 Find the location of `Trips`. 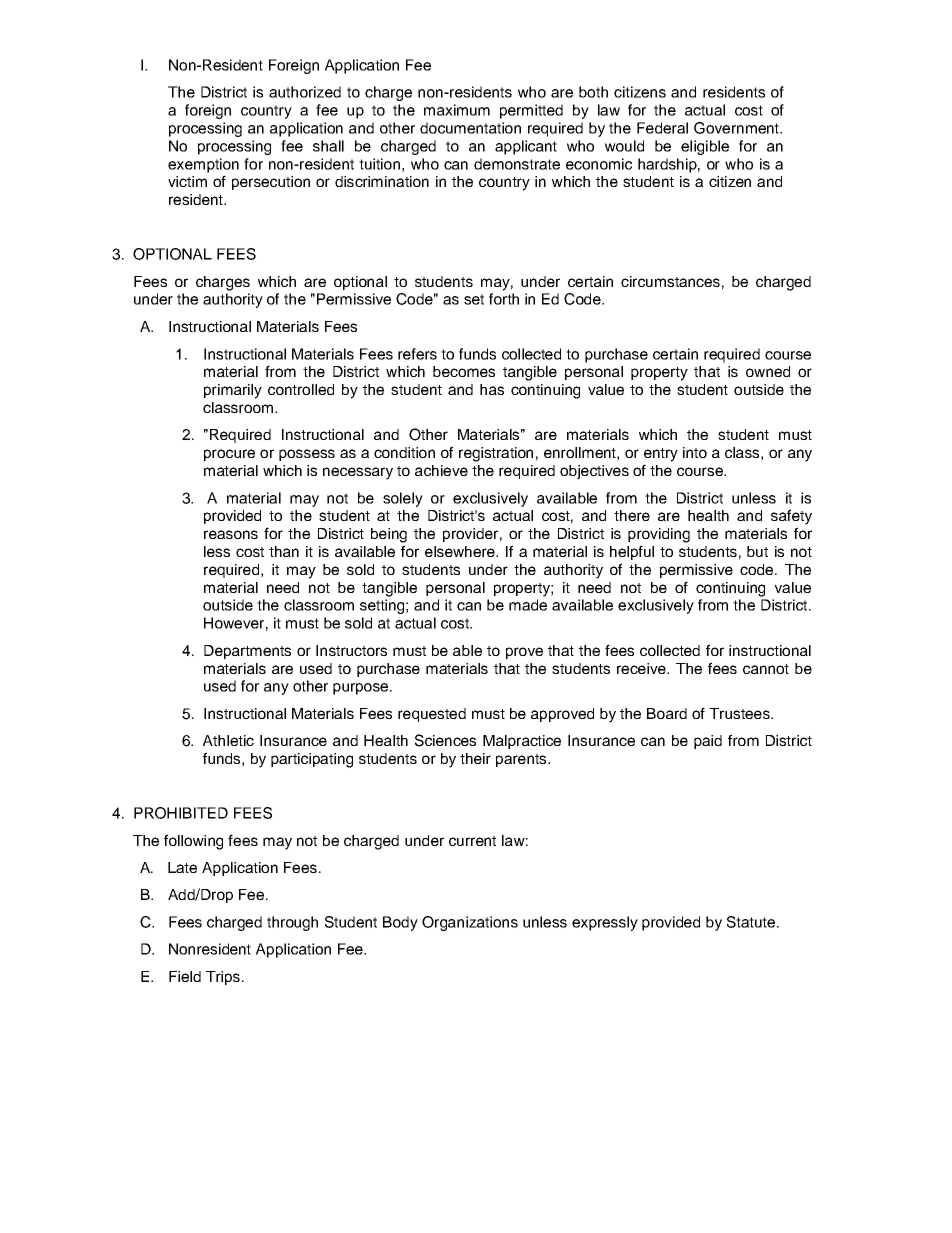

Trips is located at coordinates (223, 978).
